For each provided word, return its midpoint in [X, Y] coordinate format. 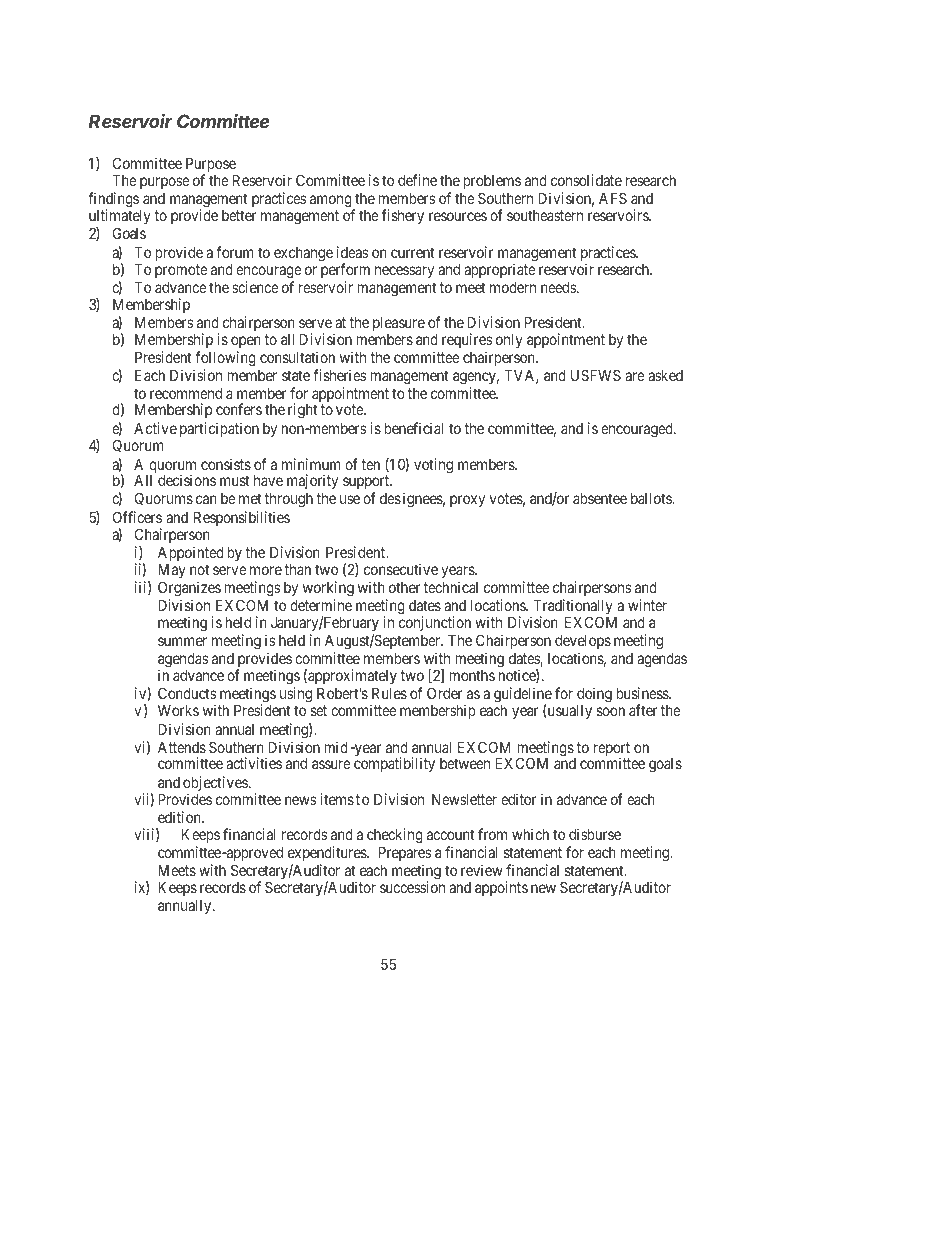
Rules [389, 693]
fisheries [339, 375]
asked [665, 375]
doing [594, 695]
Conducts [187, 693]
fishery [403, 216]
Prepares [405, 854]
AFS [613, 198]
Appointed [191, 553]
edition [180, 817]
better [239, 215]
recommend [186, 393]
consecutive [401, 569]
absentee [600, 498]
